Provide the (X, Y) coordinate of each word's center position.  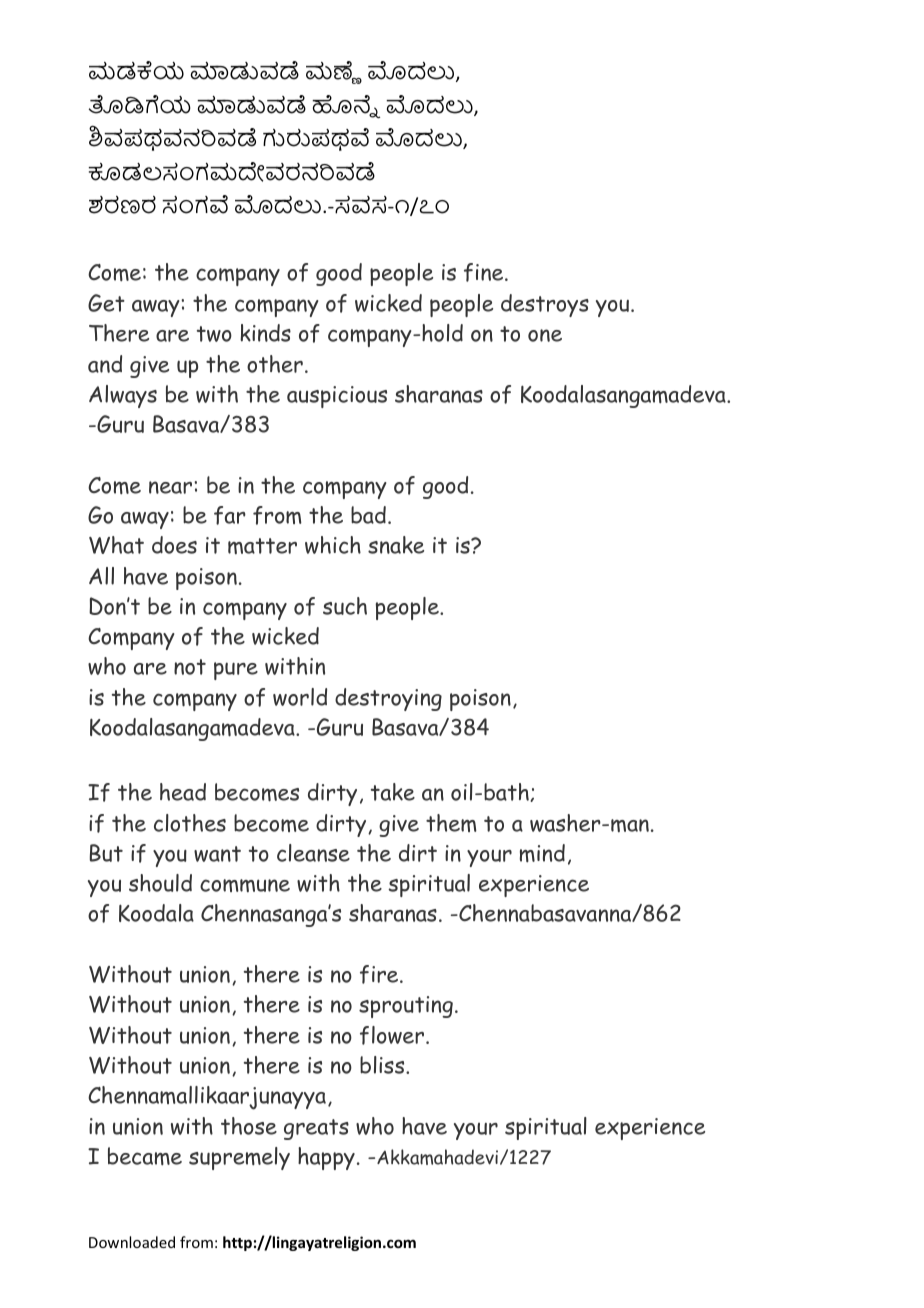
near (172, 487)
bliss (383, 1065)
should (160, 883)
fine (485, 272)
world (300, 697)
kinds (265, 333)
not (190, 667)
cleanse (313, 853)
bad (368, 515)
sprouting (406, 1007)
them (451, 823)
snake (396, 545)
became (145, 1156)
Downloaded (132, 1242)
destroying (388, 699)
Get (106, 303)
